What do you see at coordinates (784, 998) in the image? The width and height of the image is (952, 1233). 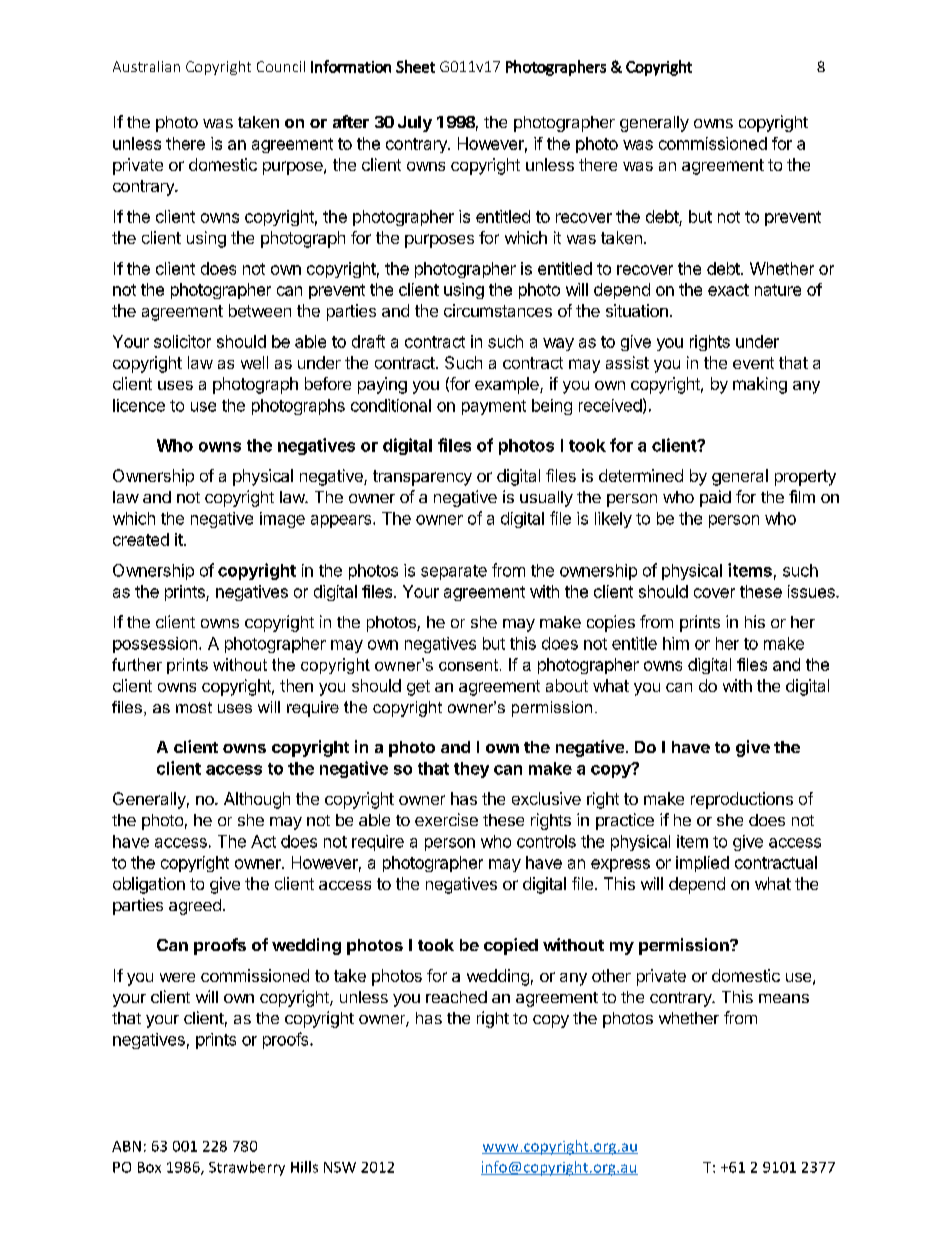 I see `means` at bounding box center [784, 998].
